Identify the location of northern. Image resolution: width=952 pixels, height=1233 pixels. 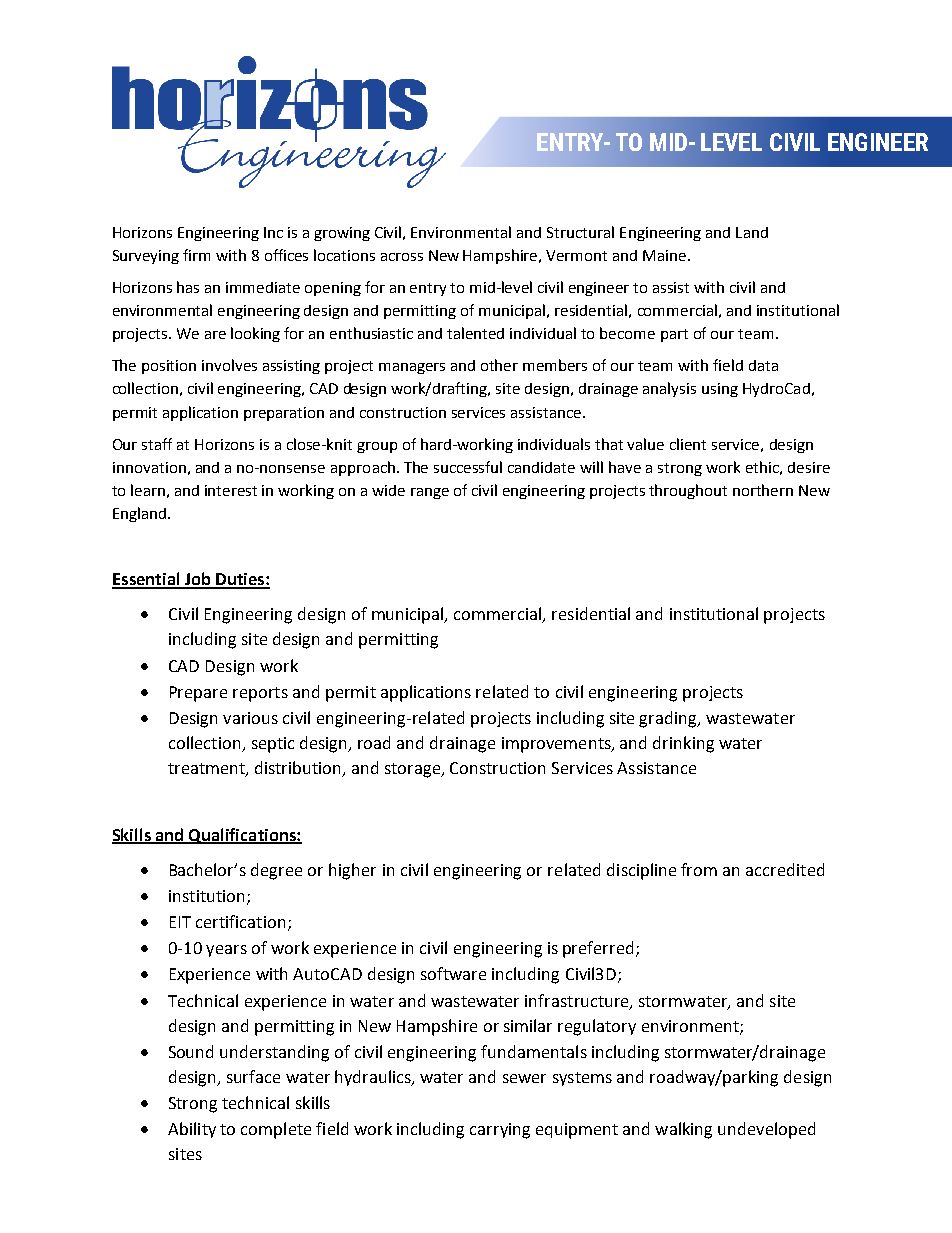
(763, 490).
